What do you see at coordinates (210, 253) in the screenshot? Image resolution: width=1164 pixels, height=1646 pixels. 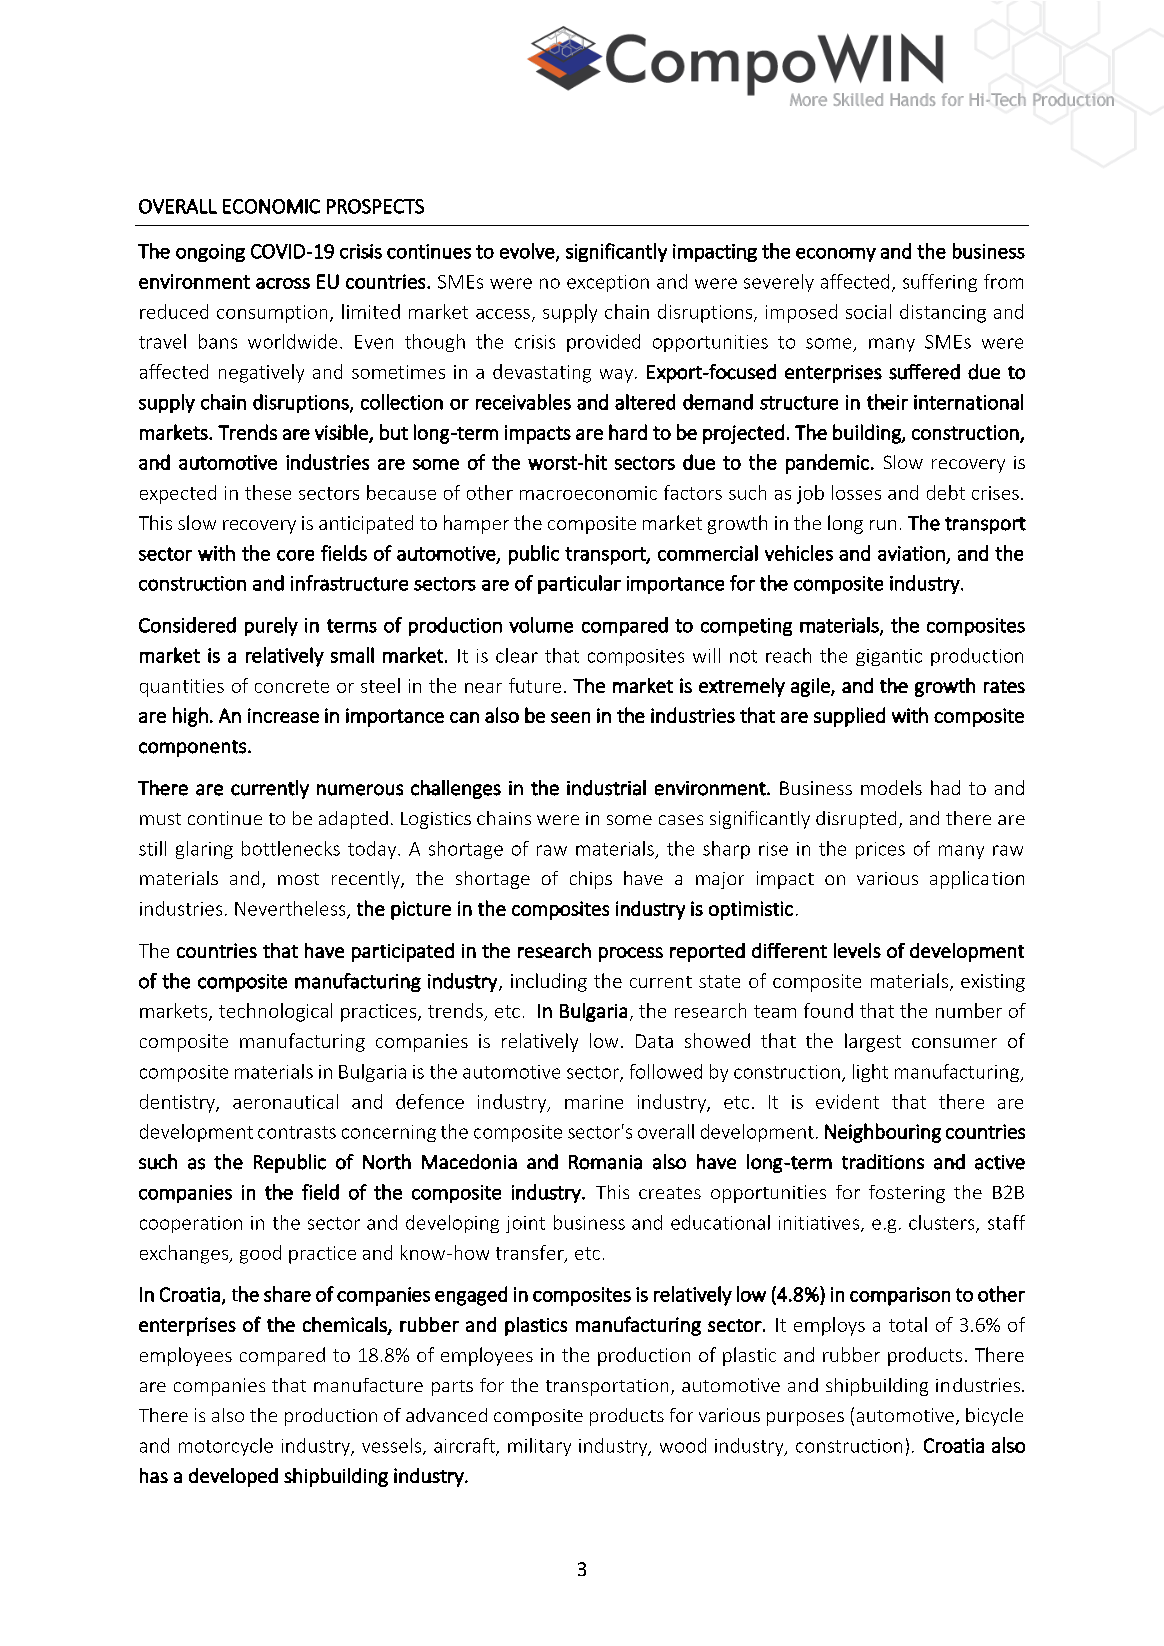 I see `ongoing` at bounding box center [210, 253].
